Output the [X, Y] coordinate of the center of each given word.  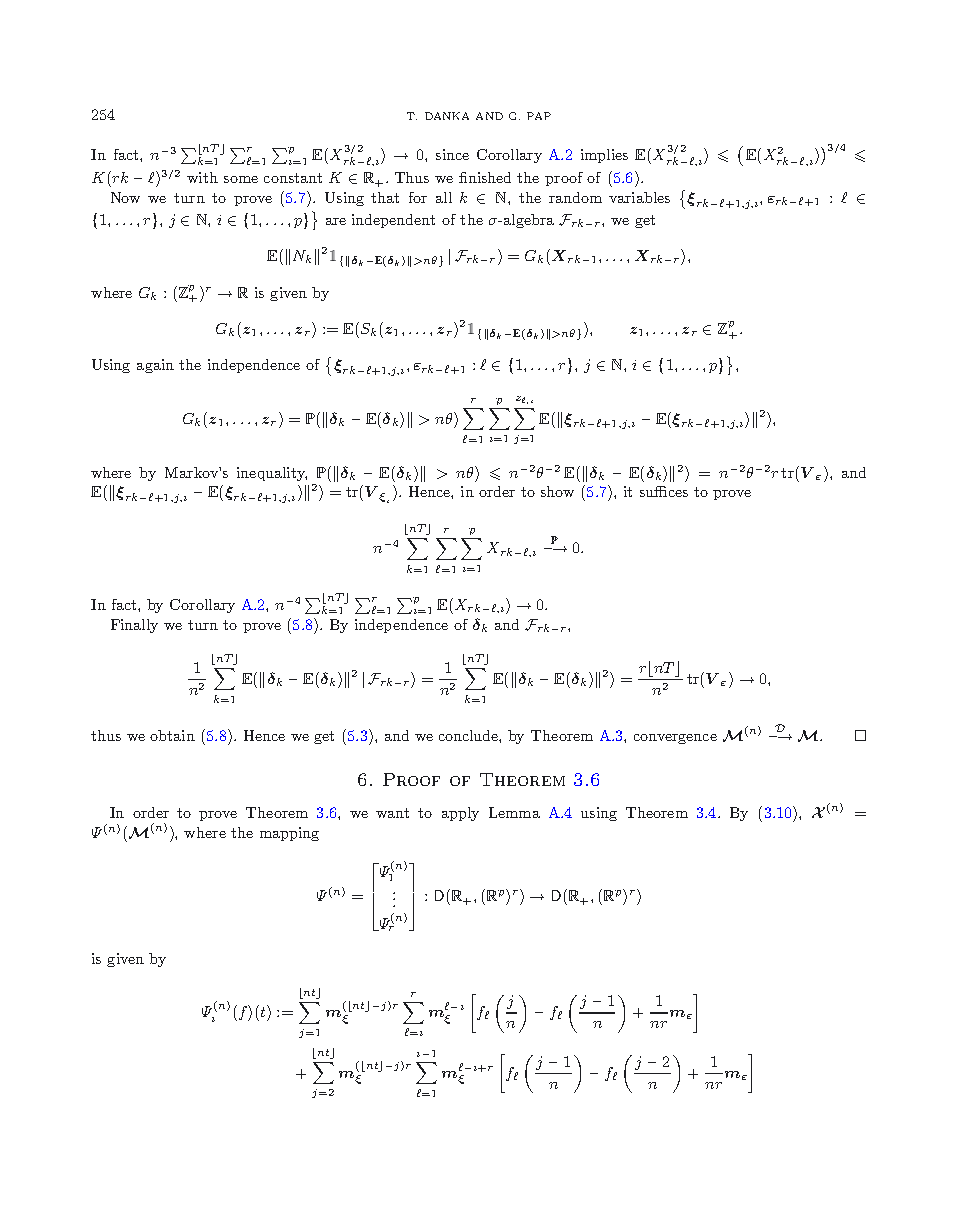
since [452, 154]
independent [393, 221]
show [557, 491]
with [202, 177]
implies [604, 156]
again [155, 366]
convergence [675, 739]
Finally [134, 626]
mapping [289, 834]
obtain [172, 735]
